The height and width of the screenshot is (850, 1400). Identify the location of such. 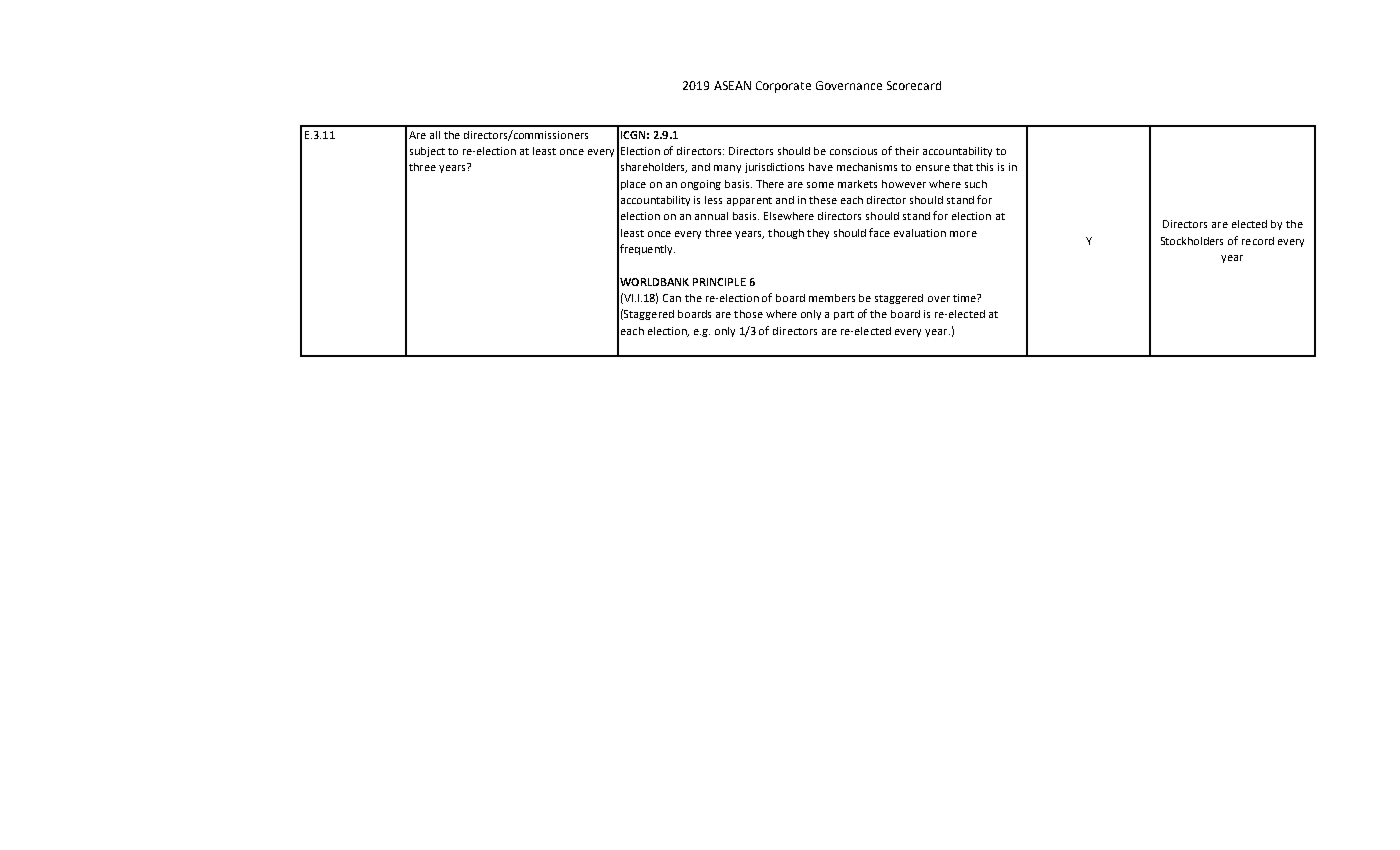
(976, 184).
